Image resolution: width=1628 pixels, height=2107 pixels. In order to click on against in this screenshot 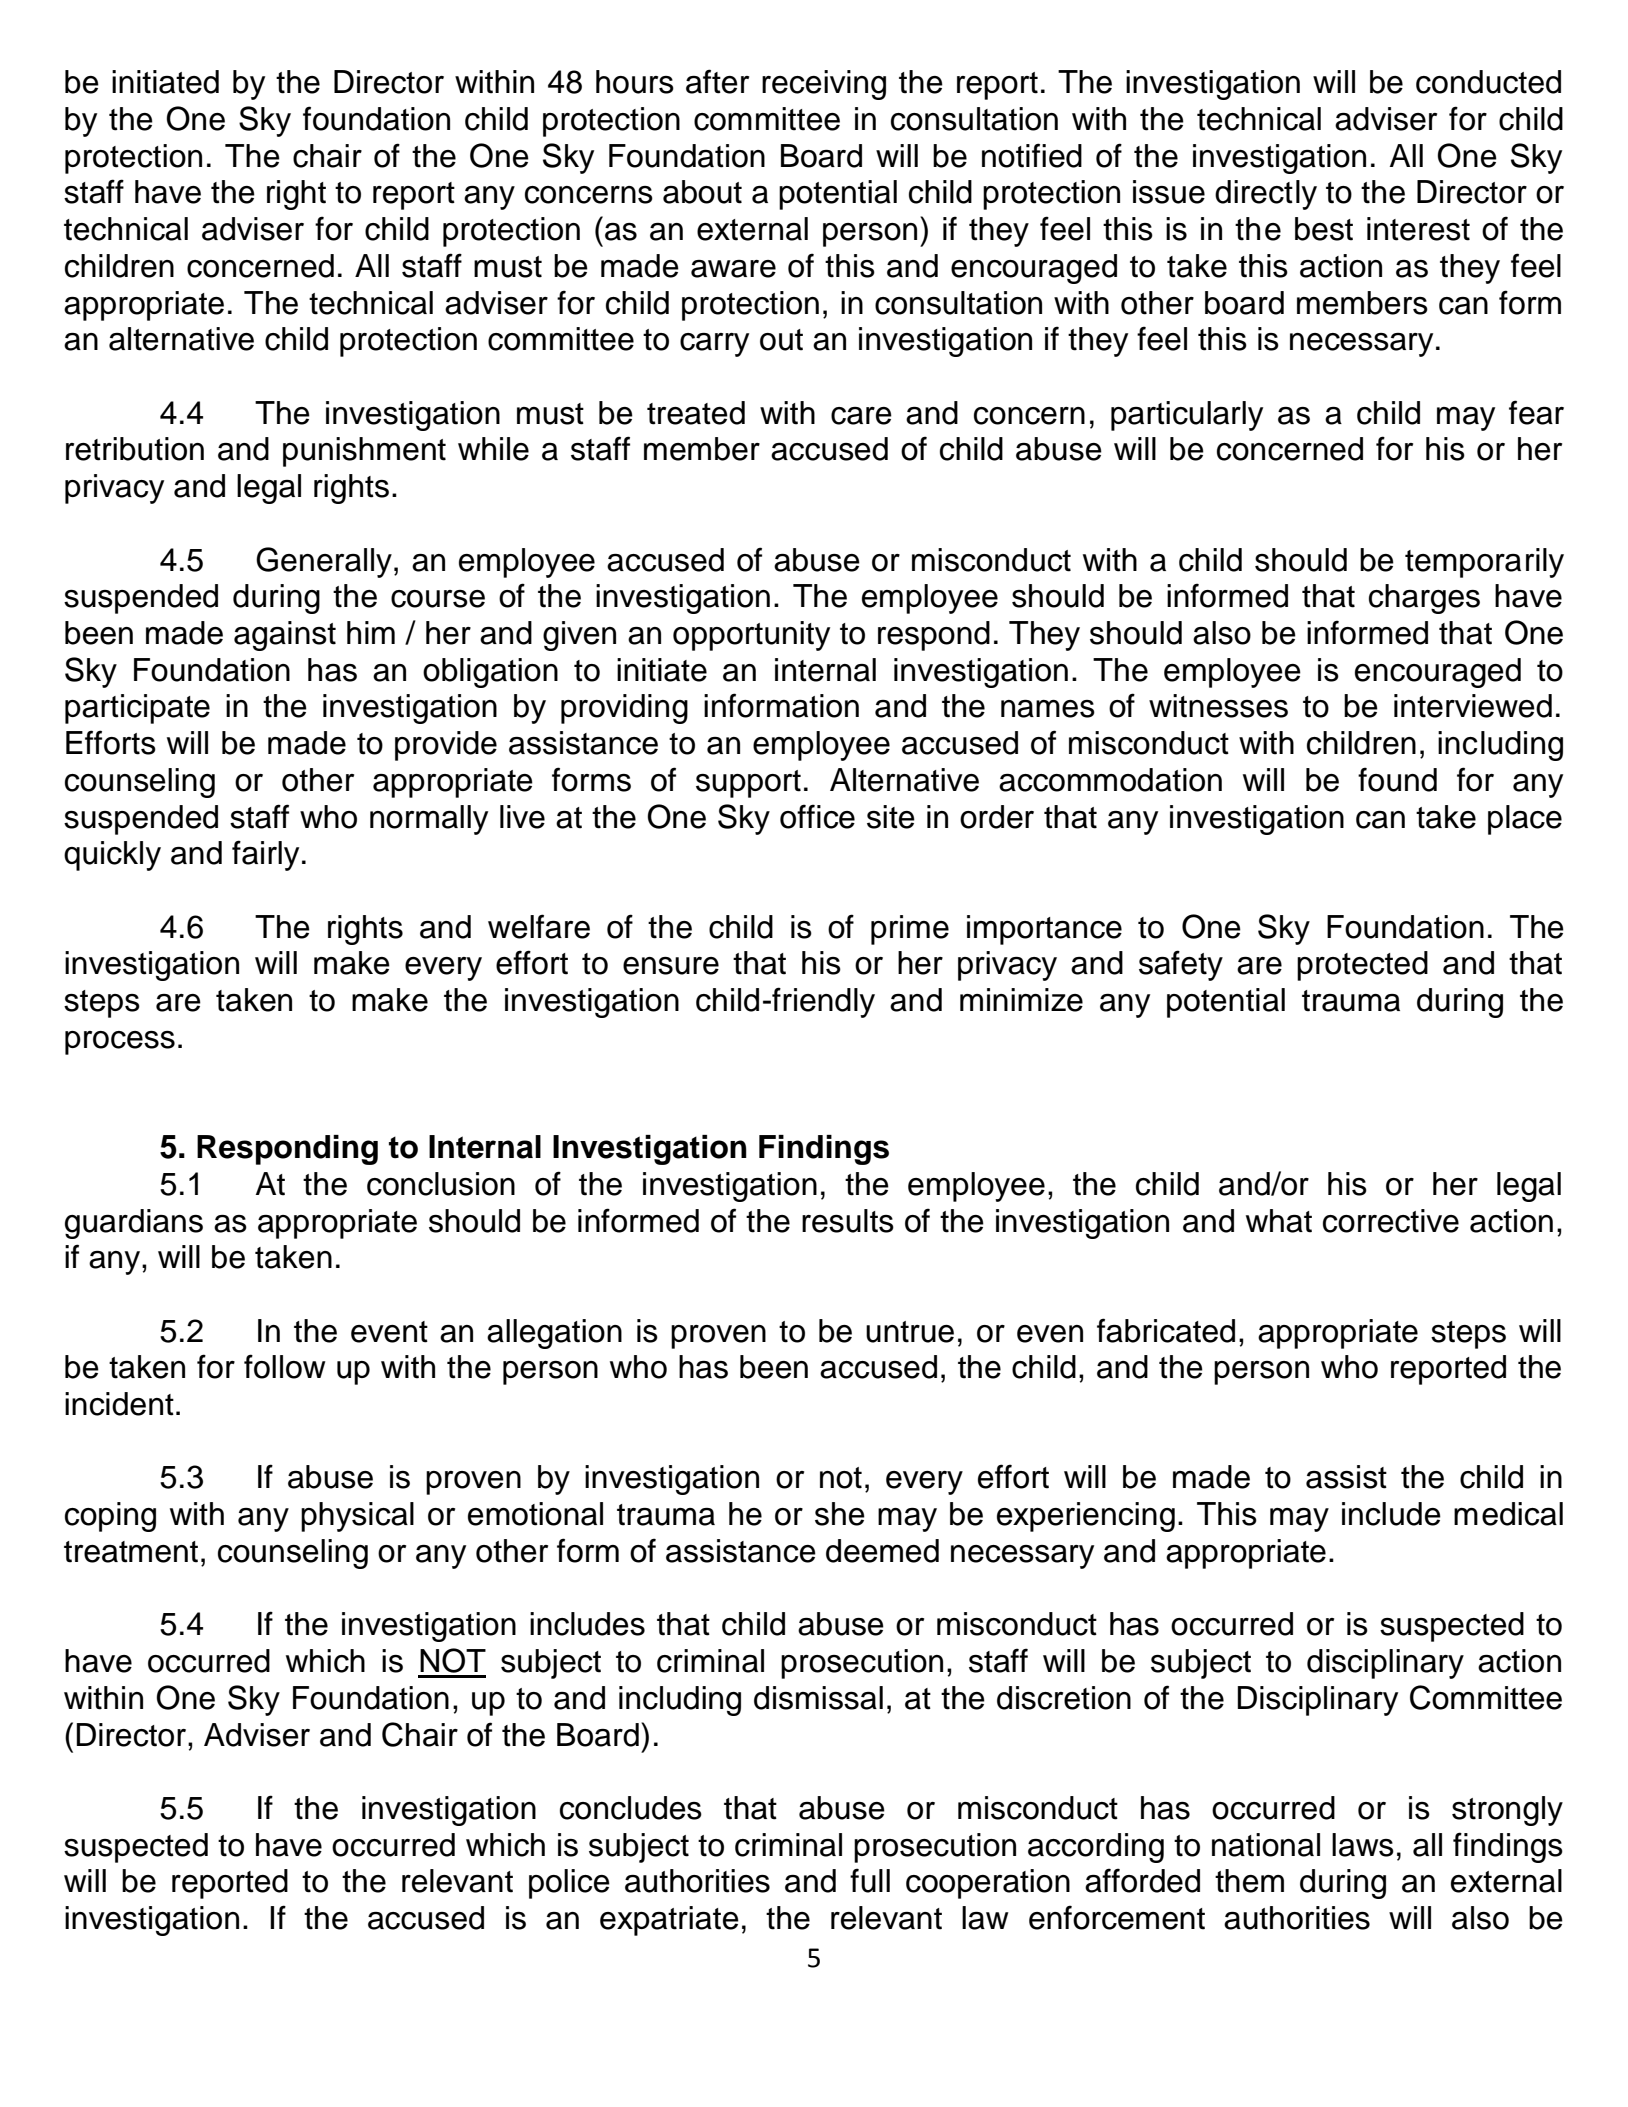, I will do `click(285, 636)`.
